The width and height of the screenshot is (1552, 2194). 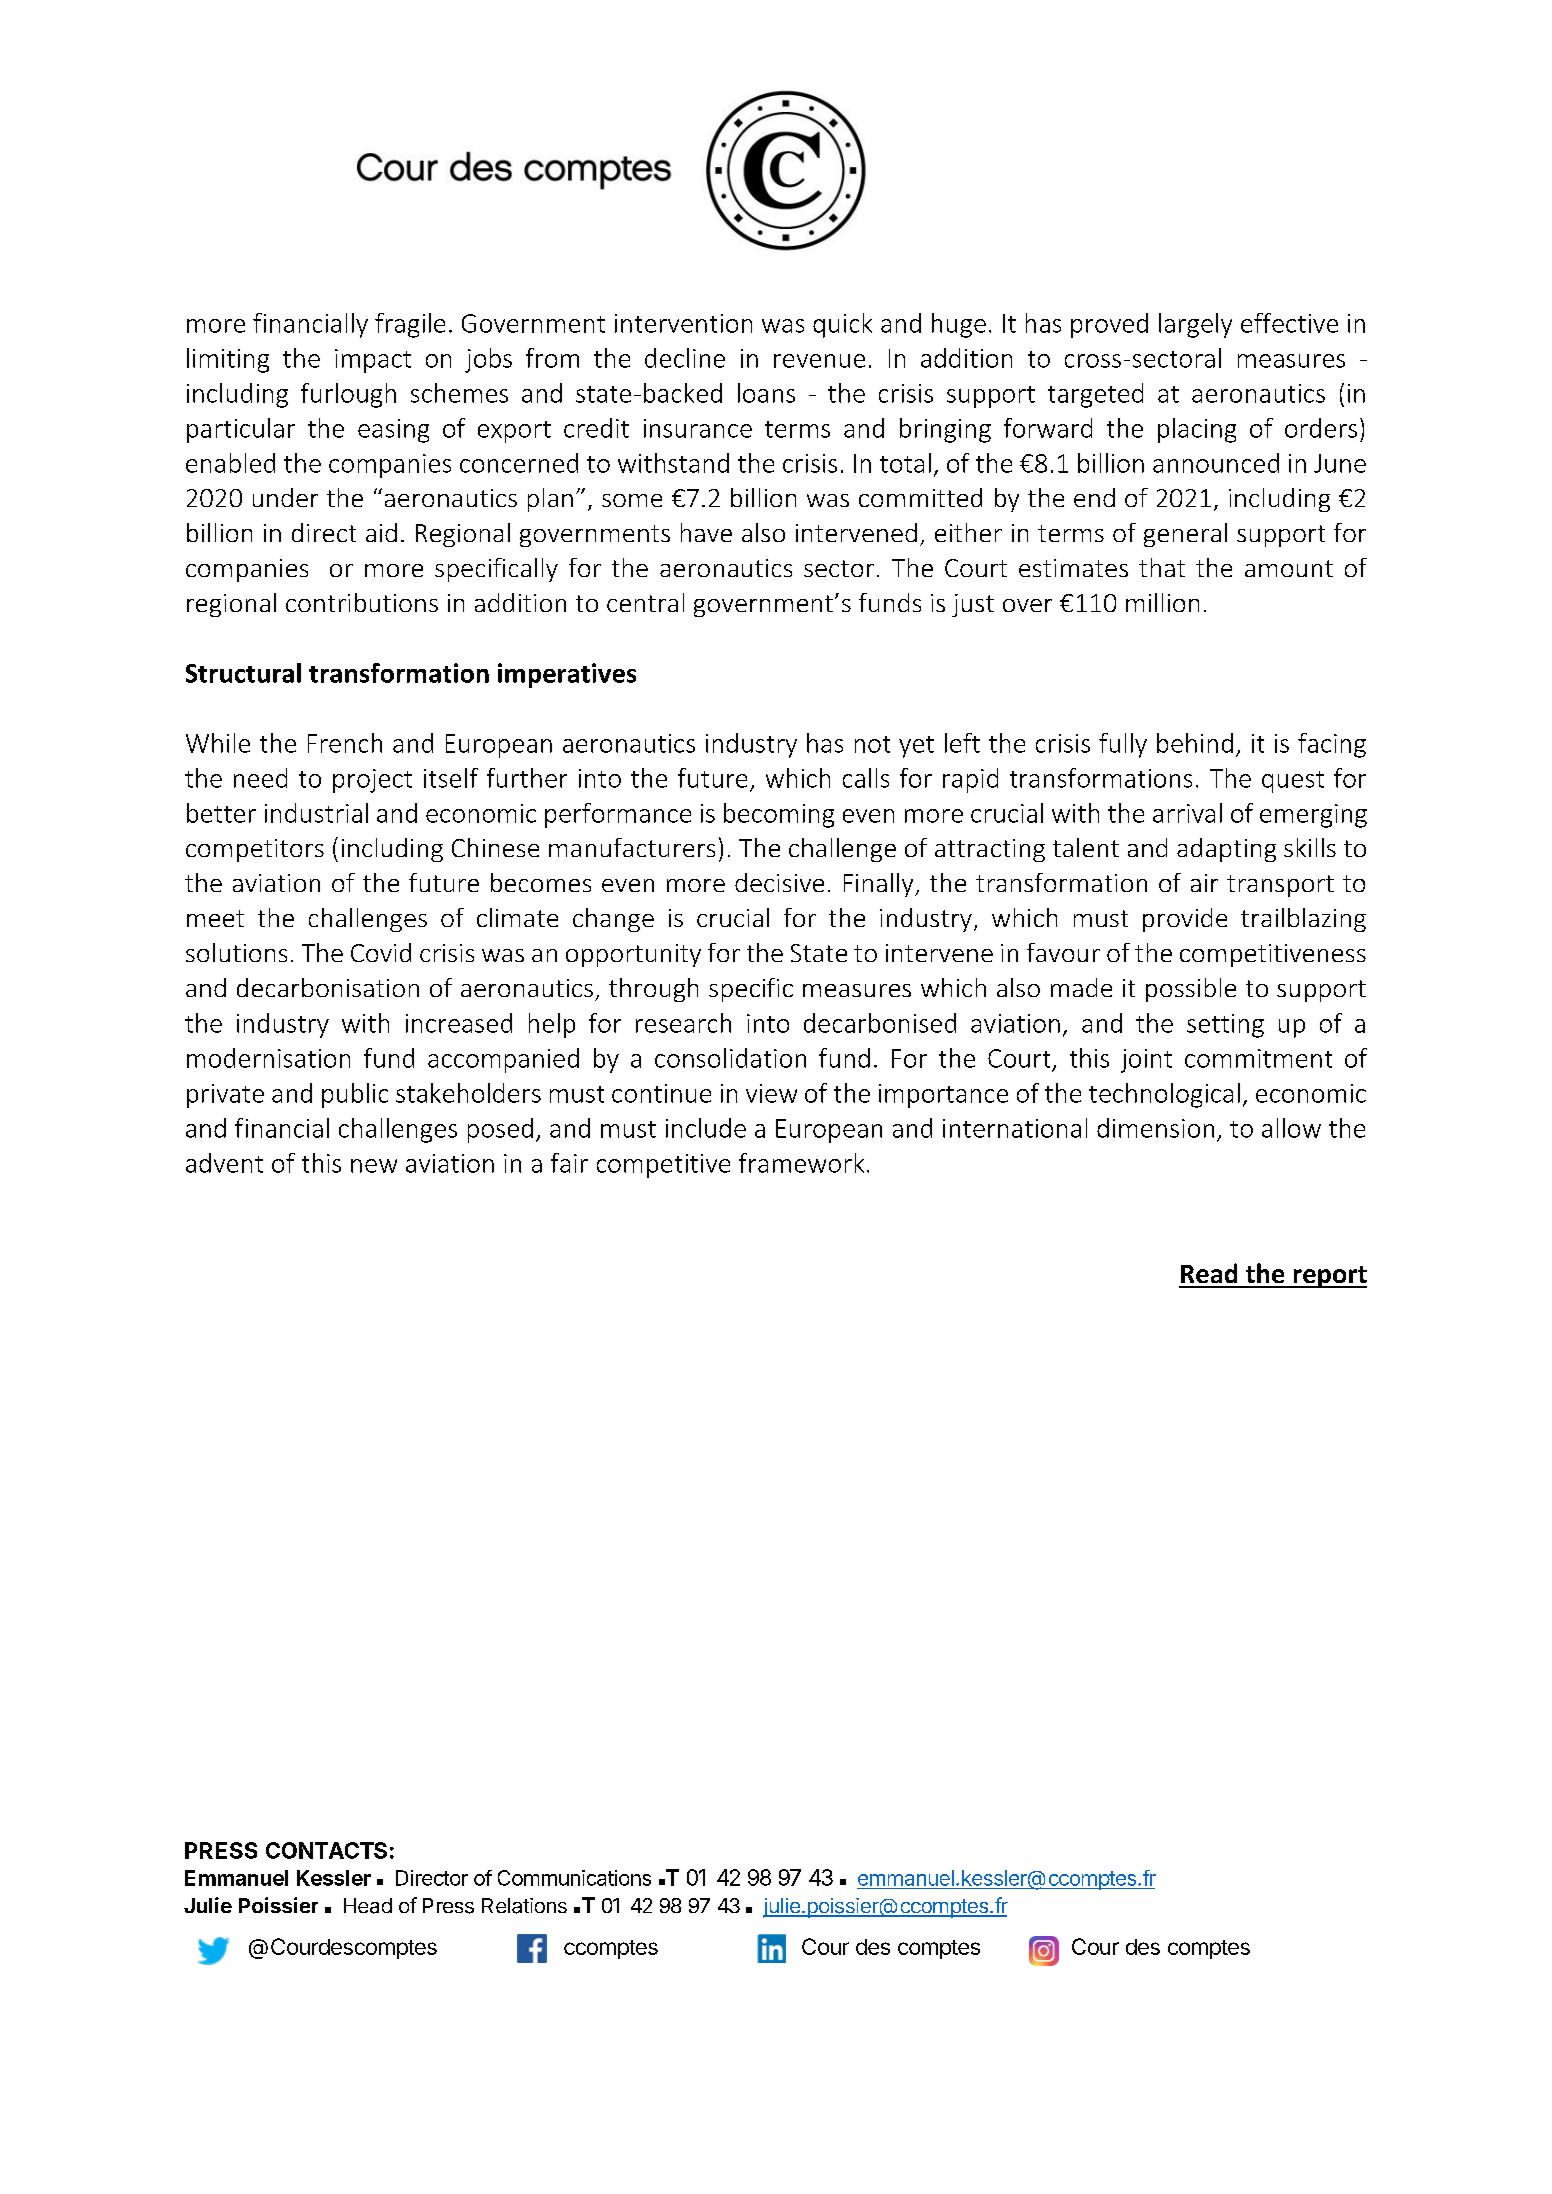 What do you see at coordinates (374, 1166) in the screenshot?
I see `new` at bounding box center [374, 1166].
